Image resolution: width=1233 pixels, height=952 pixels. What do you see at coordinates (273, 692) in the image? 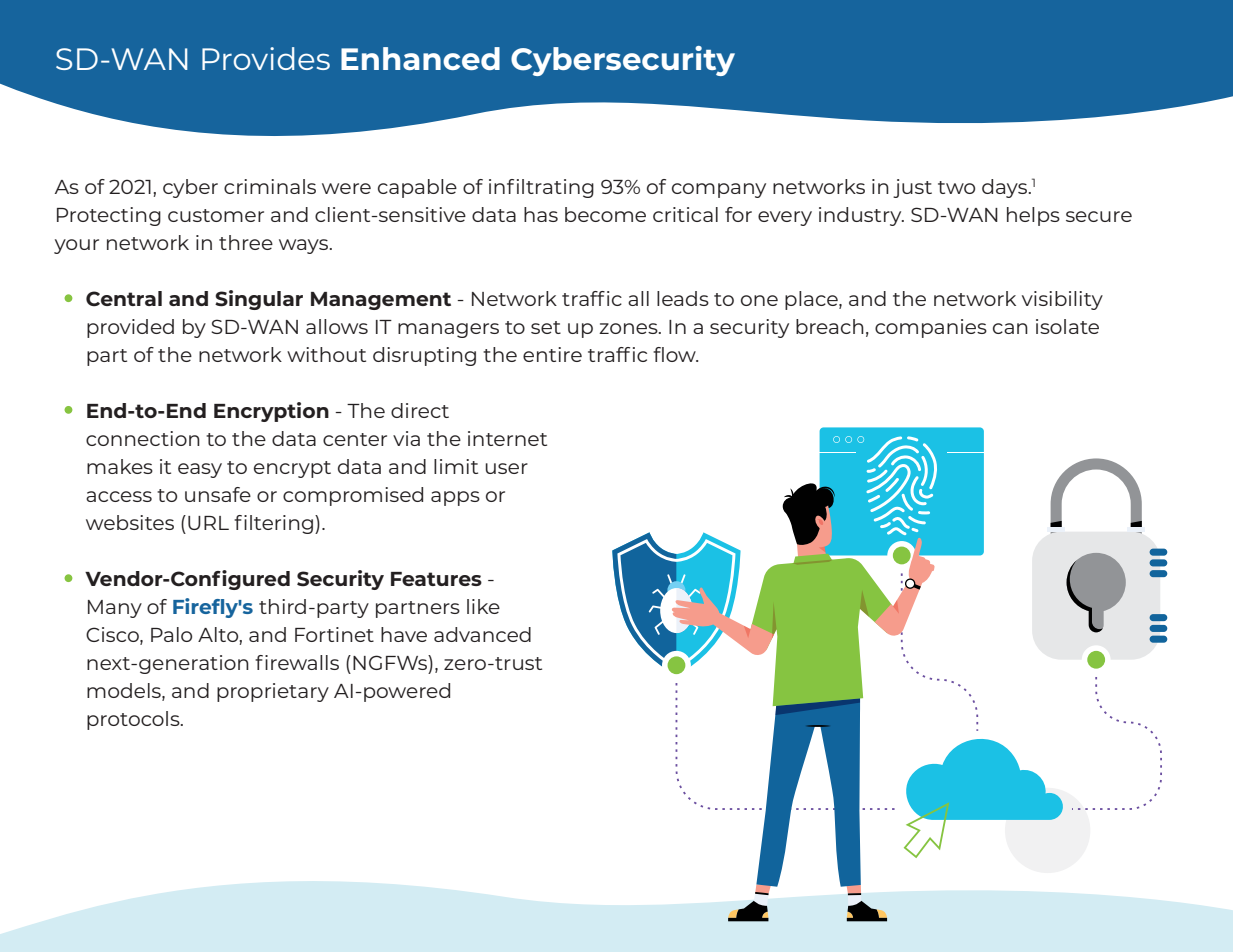
I see `proprietary` at bounding box center [273, 692].
